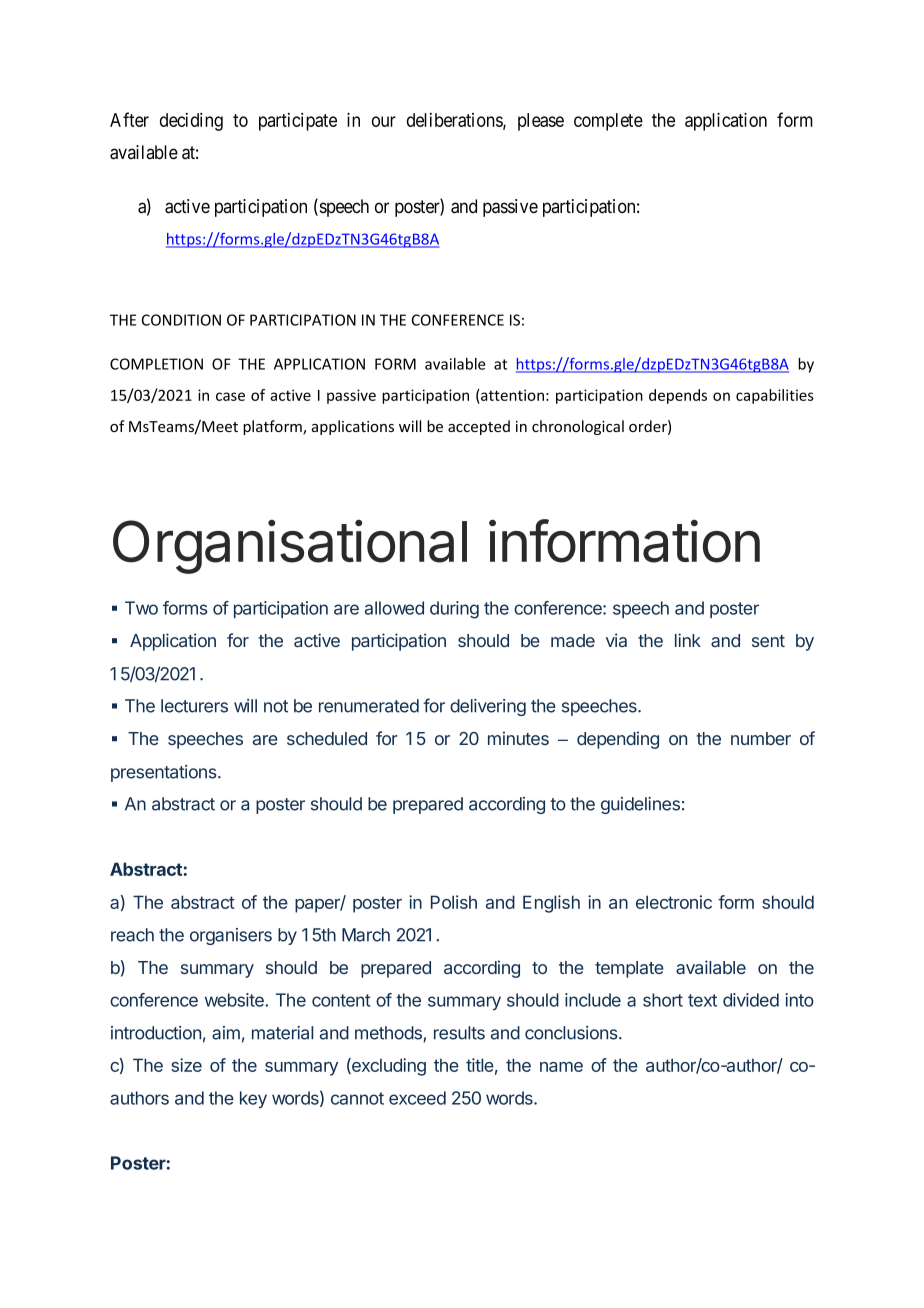 The width and height of the screenshot is (924, 1308). I want to click on please, so click(541, 122).
